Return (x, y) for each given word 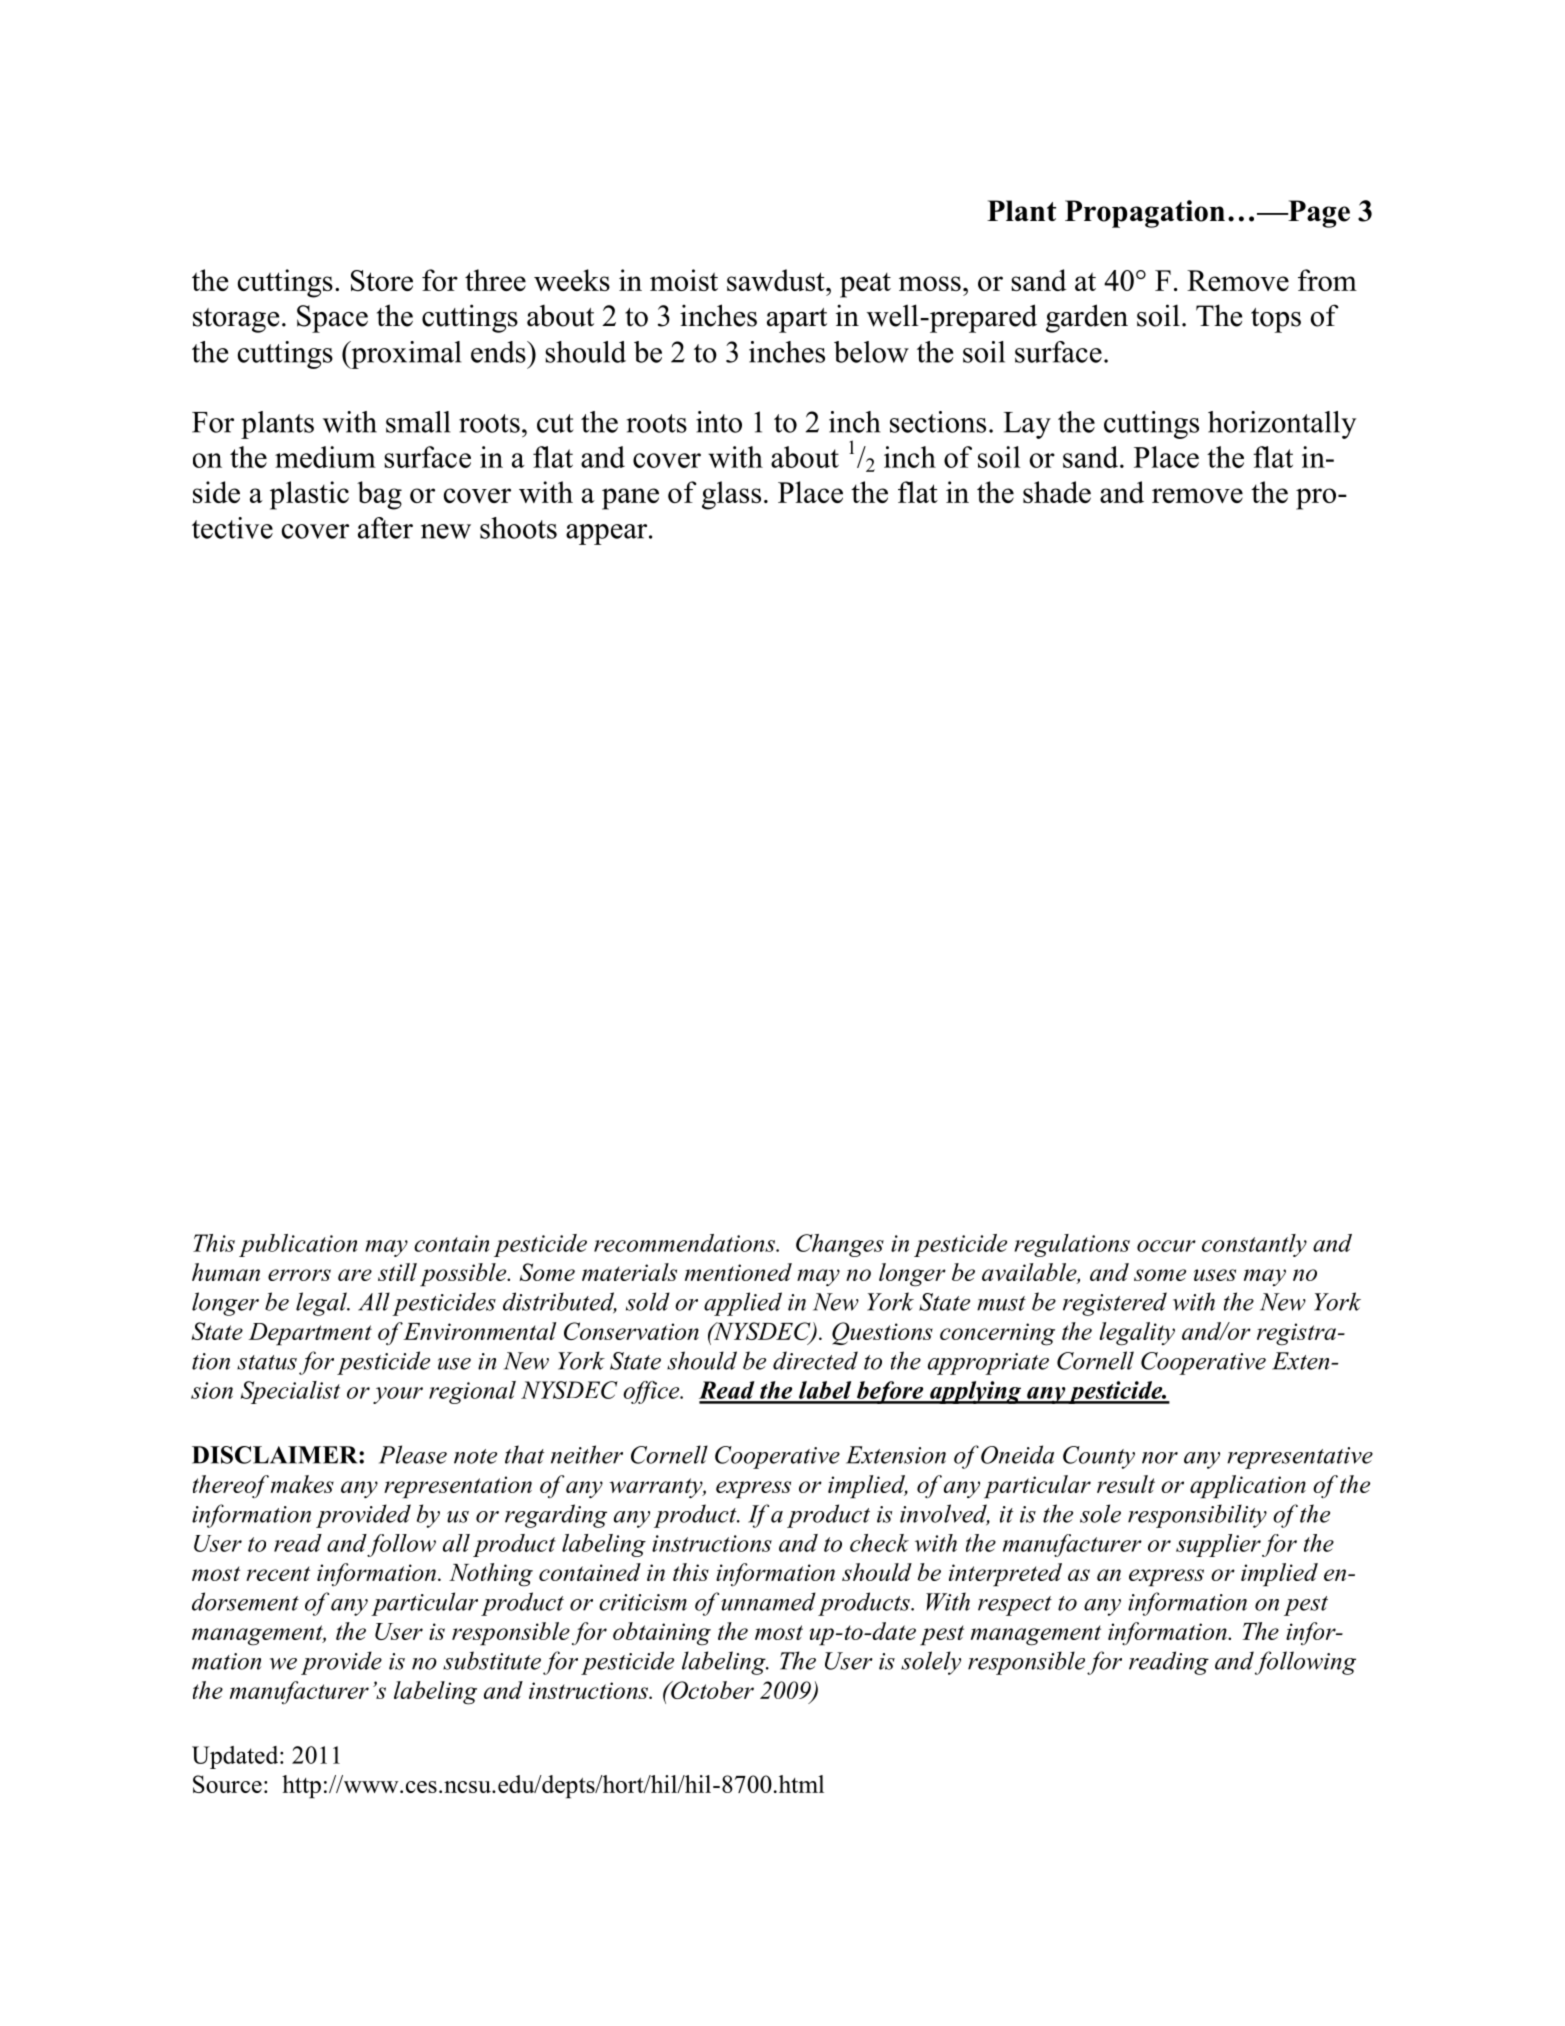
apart (797, 320)
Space (332, 319)
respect (1015, 1606)
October (711, 1690)
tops (1276, 320)
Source (227, 1784)
